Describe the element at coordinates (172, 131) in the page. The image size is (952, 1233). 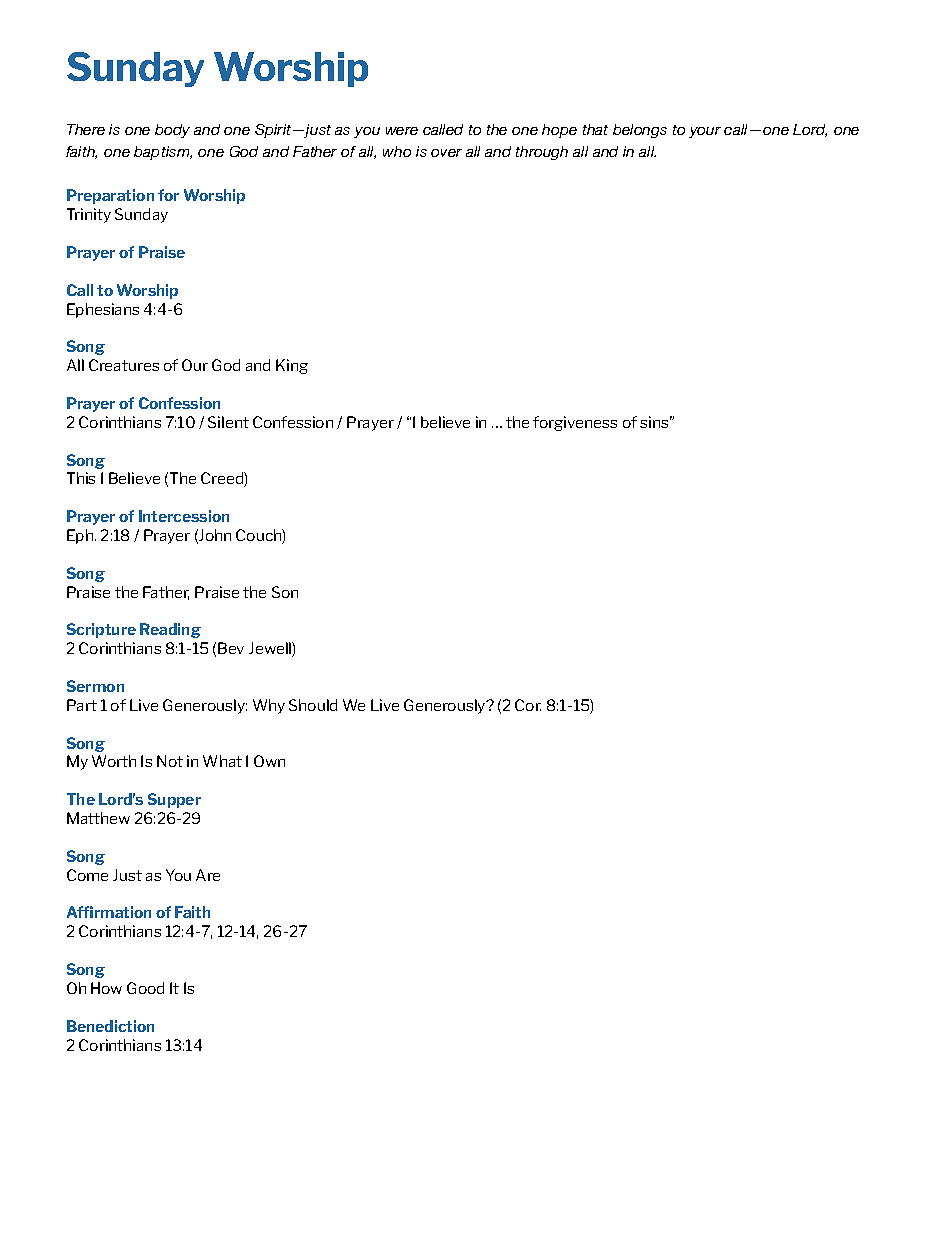
I see `body` at that location.
